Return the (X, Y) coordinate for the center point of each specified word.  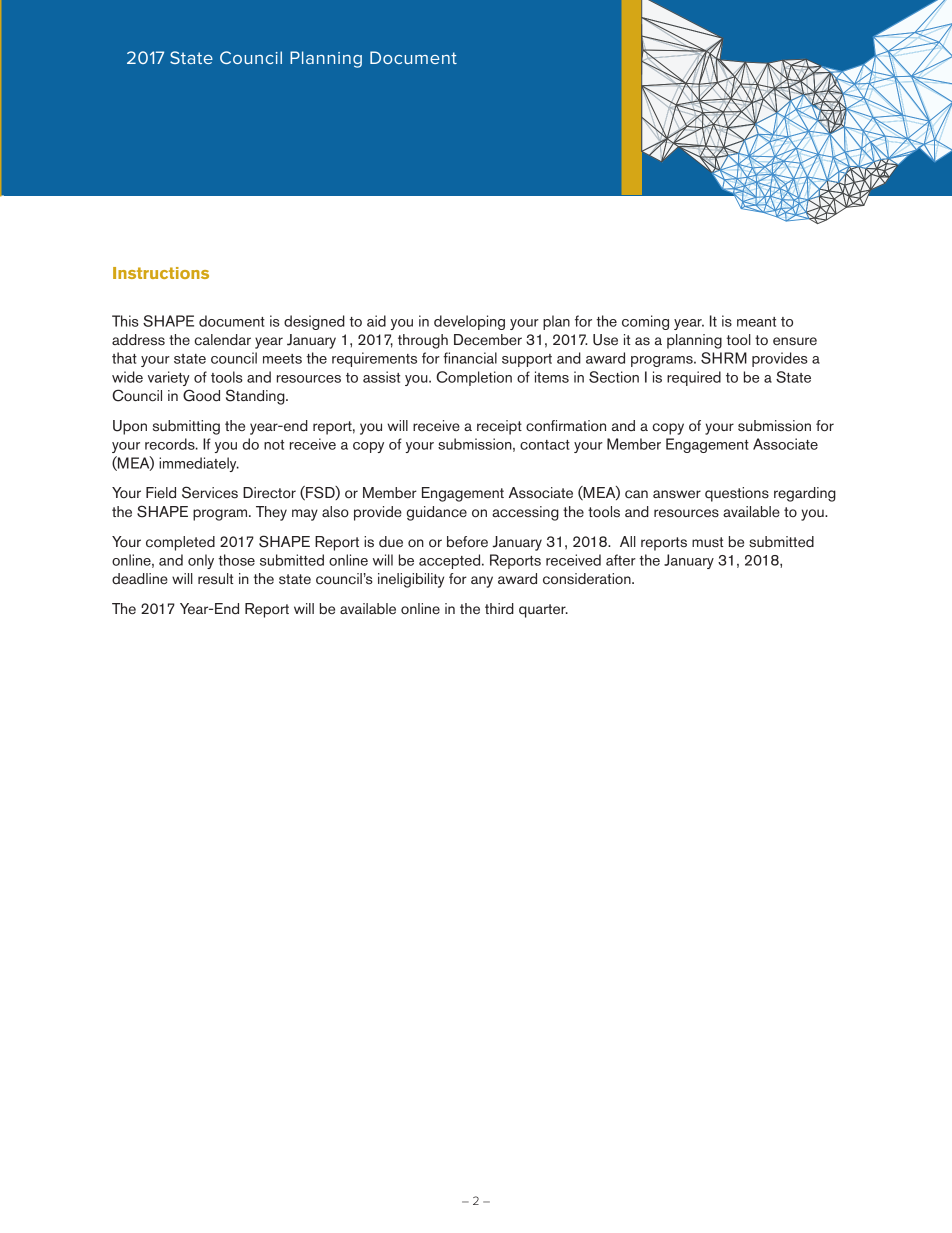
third (499, 609)
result (215, 579)
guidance (437, 513)
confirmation (566, 426)
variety (169, 378)
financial (470, 358)
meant (756, 322)
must (707, 542)
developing (469, 322)
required (694, 378)
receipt (499, 427)
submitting (186, 427)
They (271, 513)
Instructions (161, 273)
